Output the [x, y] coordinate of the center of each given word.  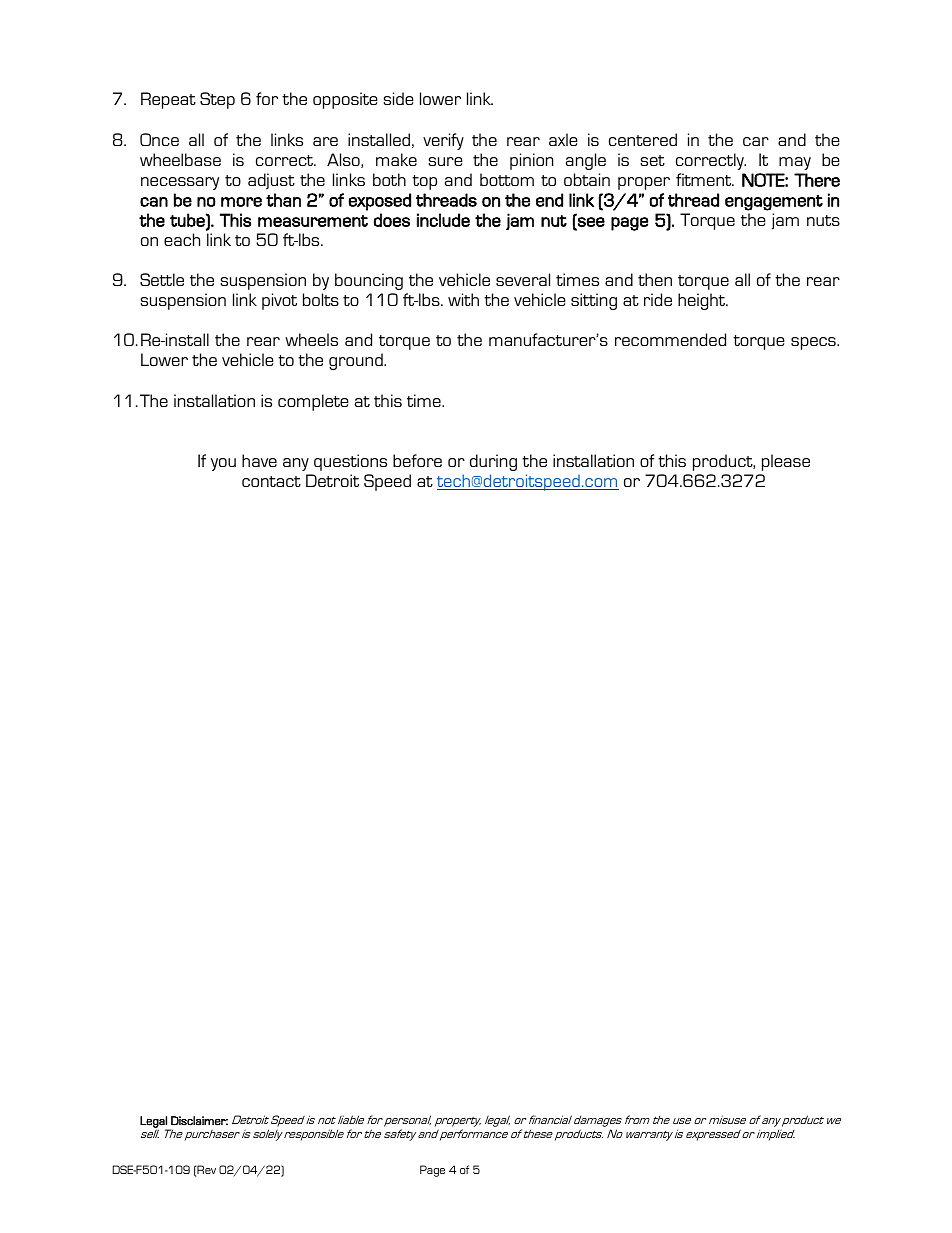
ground [357, 361]
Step [217, 100]
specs [814, 343]
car [756, 141]
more [241, 202]
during [493, 462]
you [223, 464]
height [703, 301]
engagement [774, 203]
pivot [279, 301]
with [463, 299]
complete [313, 402]
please [786, 462]
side [398, 98]
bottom [507, 179]
